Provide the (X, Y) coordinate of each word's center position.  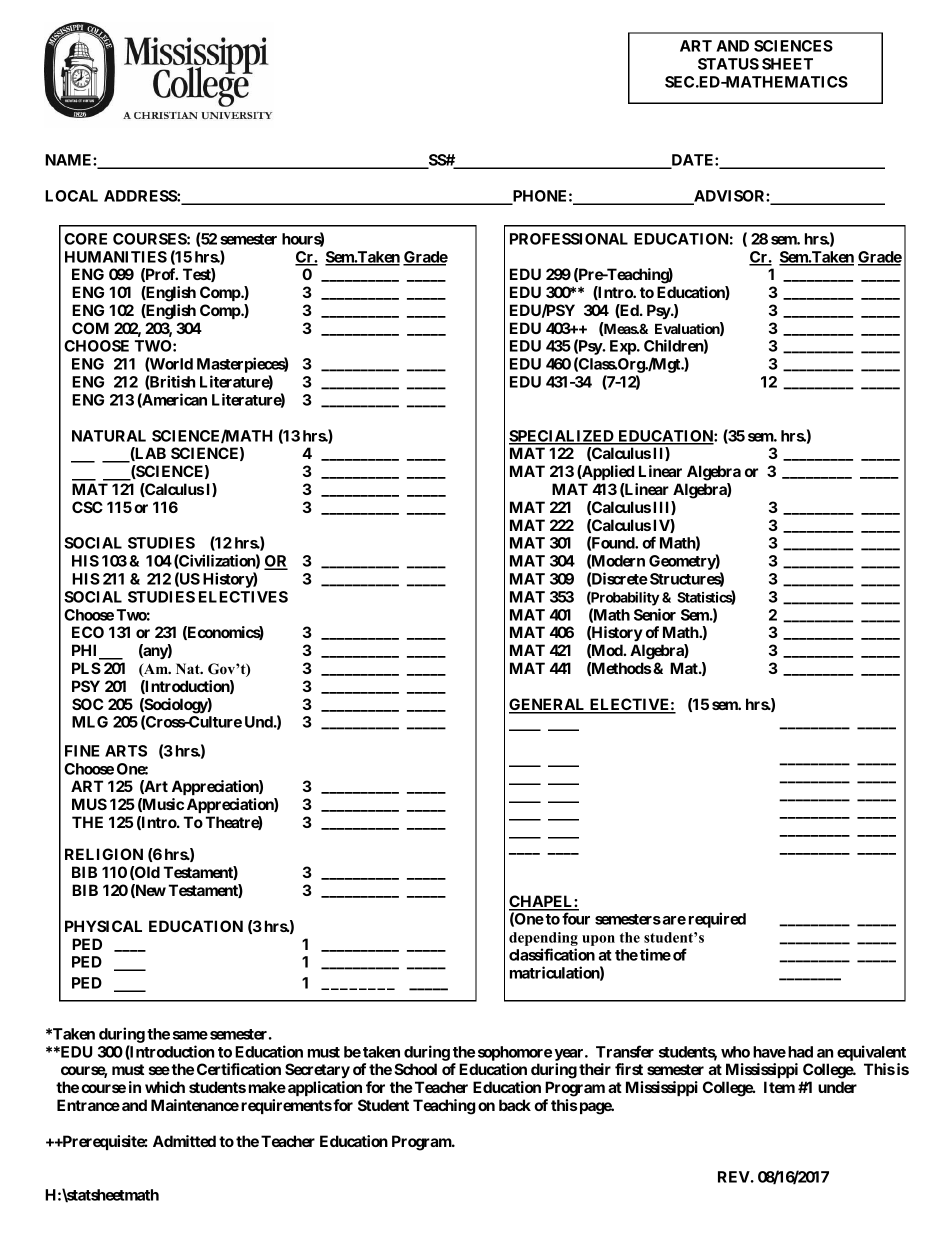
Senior (655, 614)
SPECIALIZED (562, 437)
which (165, 1087)
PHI (86, 651)
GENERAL (548, 705)
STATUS (728, 64)
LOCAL (71, 196)
